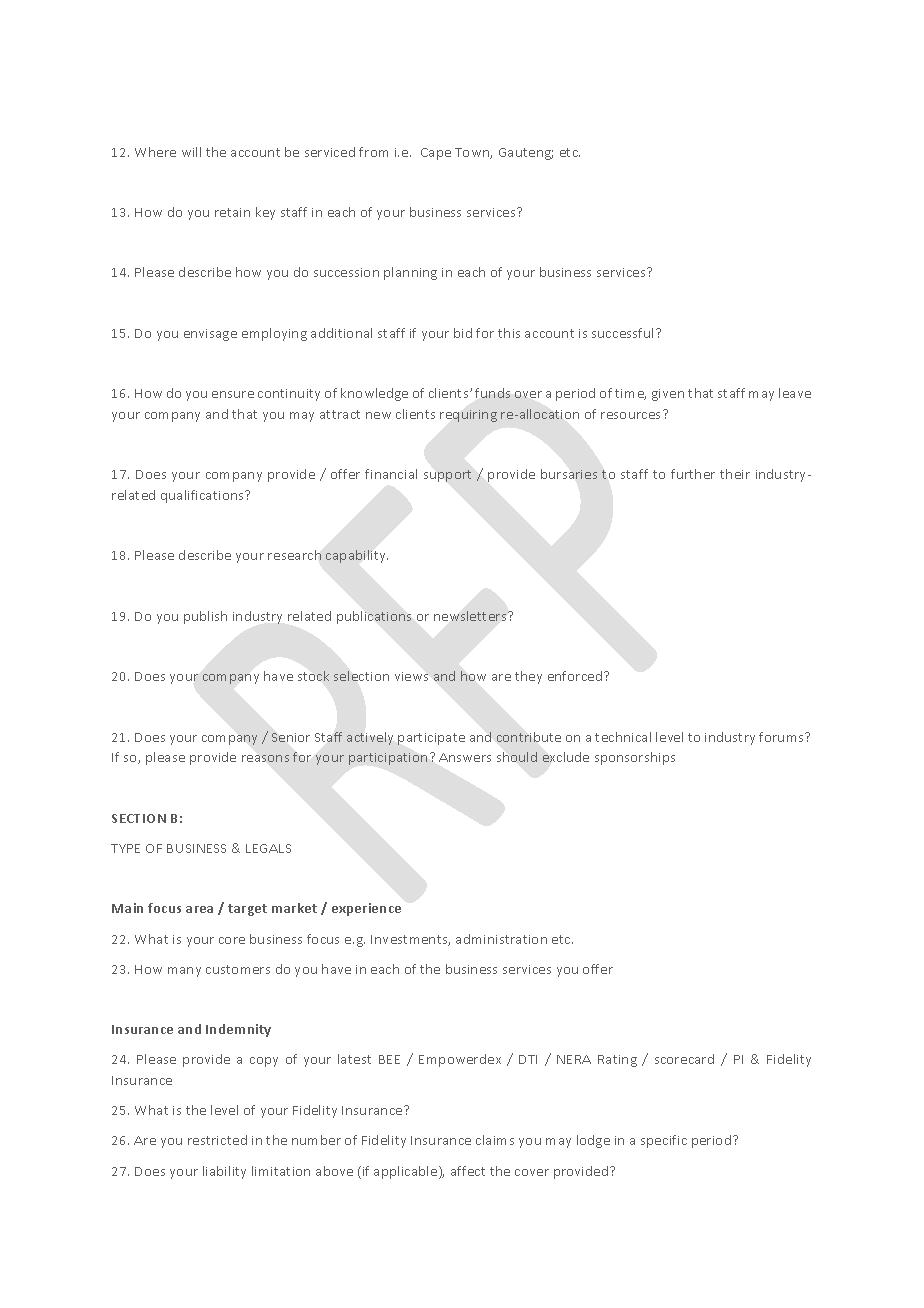 This document has width=924, height=1308. Describe the element at coordinates (495, 1140) in the document. I see `claims` at that location.
